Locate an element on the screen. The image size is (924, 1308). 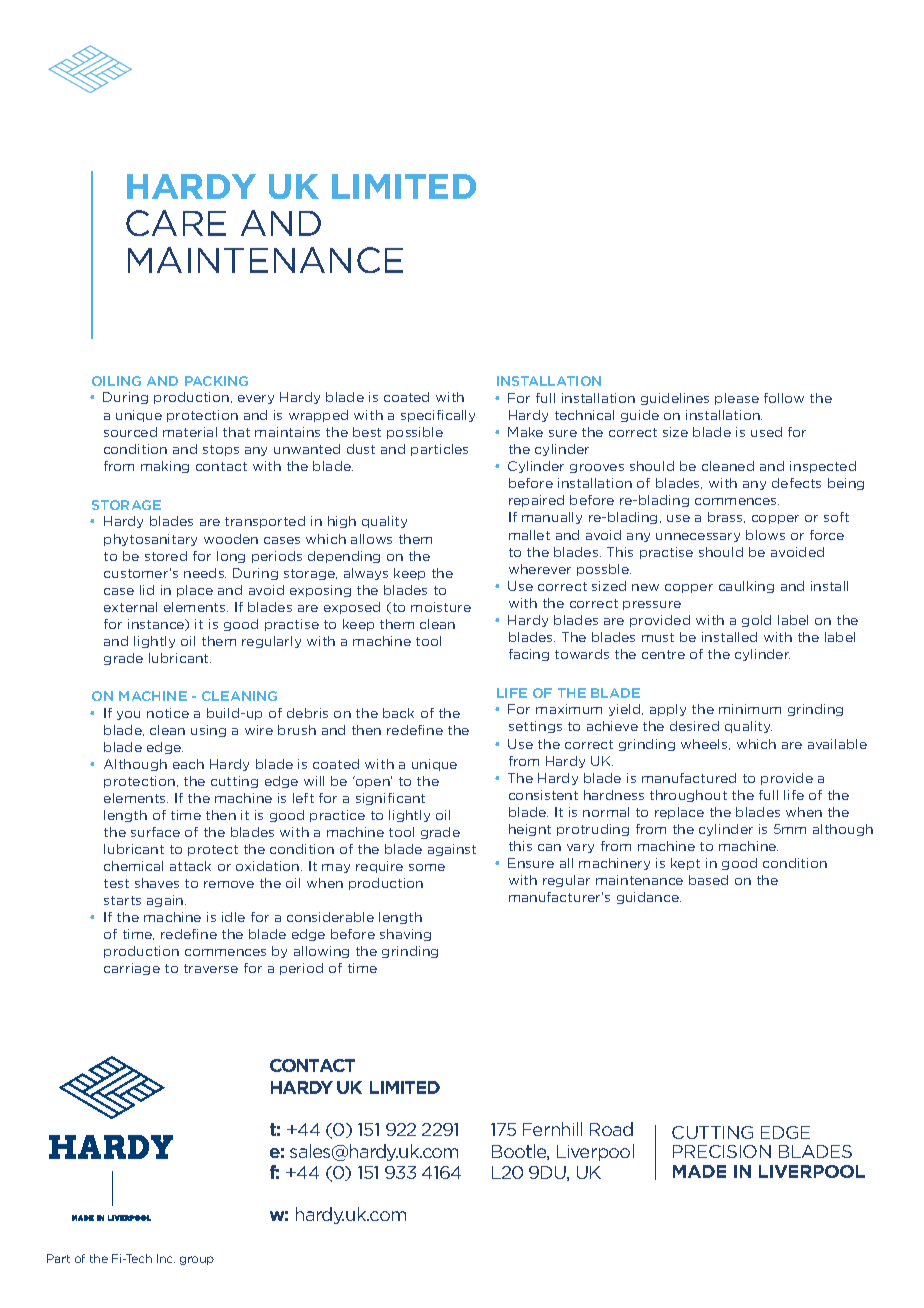
gold is located at coordinates (756, 621).
